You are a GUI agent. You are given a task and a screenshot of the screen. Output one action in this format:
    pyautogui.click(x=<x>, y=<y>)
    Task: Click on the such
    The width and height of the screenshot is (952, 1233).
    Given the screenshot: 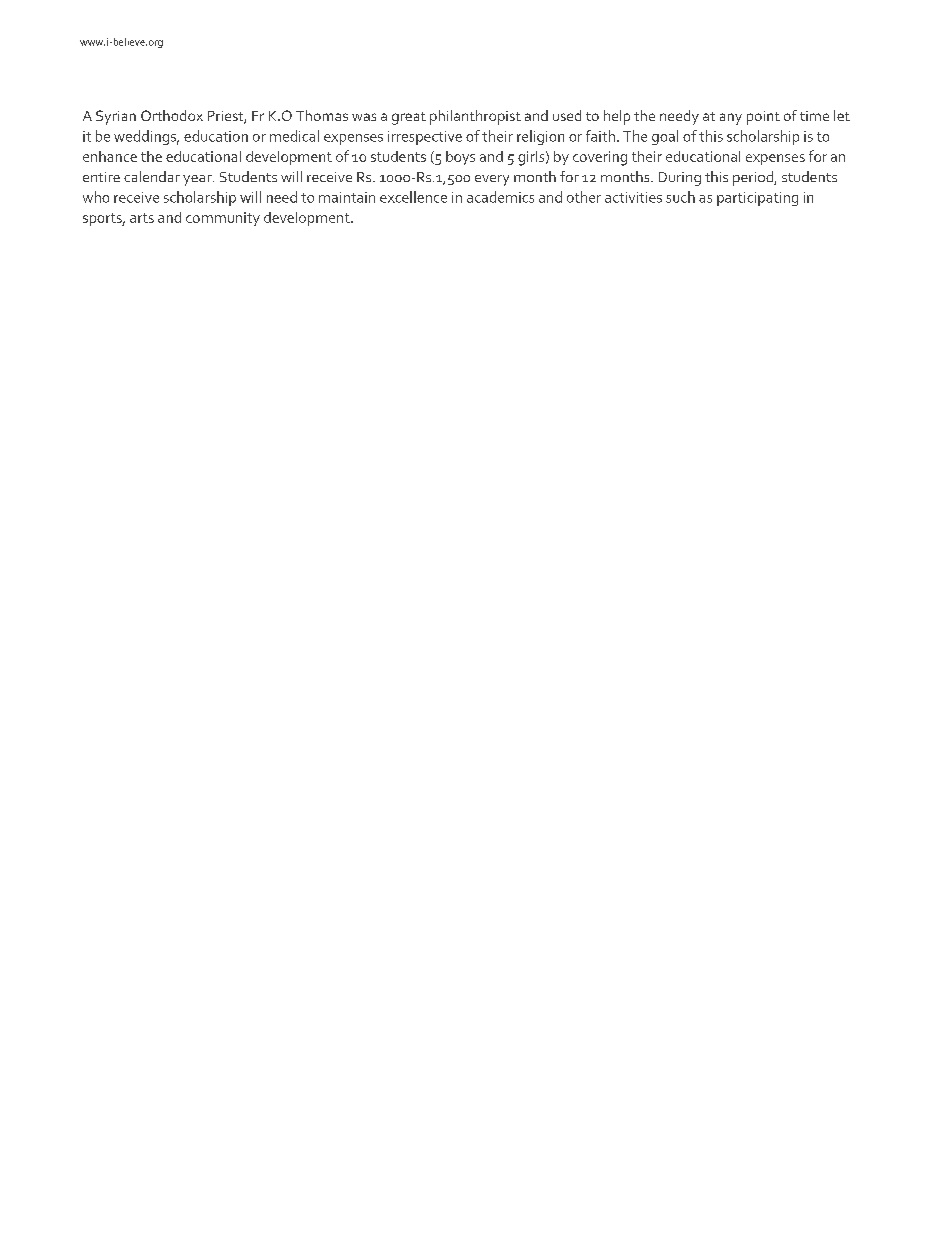 What is the action you would take?
    pyautogui.click(x=680, y=197)
